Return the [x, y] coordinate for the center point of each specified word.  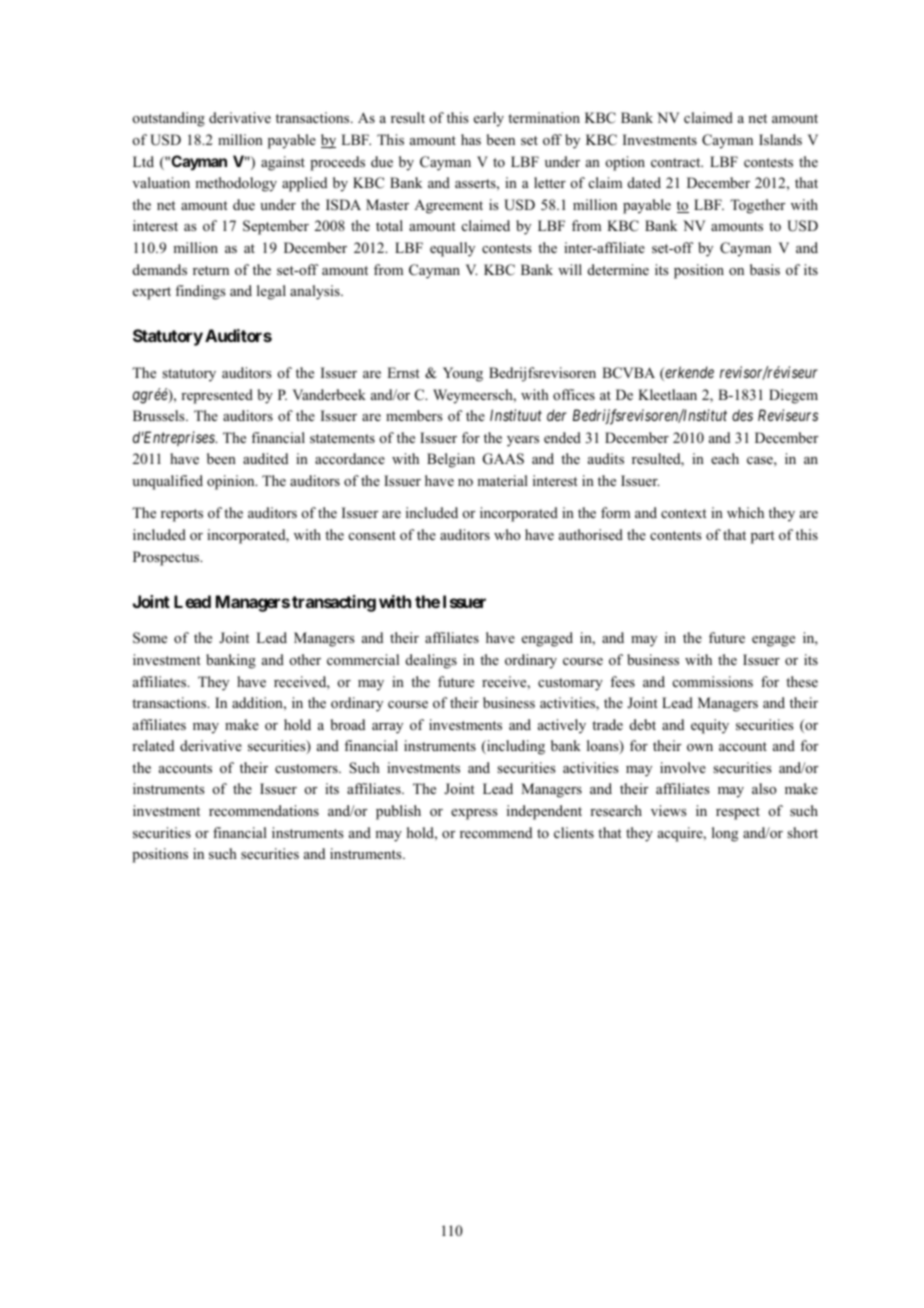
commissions [713, 682]
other [305, 659]
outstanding [169, 119]
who [507, 534]
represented [217, 396]
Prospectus [167, 558]
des [742, 415]
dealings [431, 661]
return [211, 270]
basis [765, 269]
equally [452, 249]
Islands [780, 139]
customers [307, 768]
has [471, 139]
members [414, 415]
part [763, 537]
